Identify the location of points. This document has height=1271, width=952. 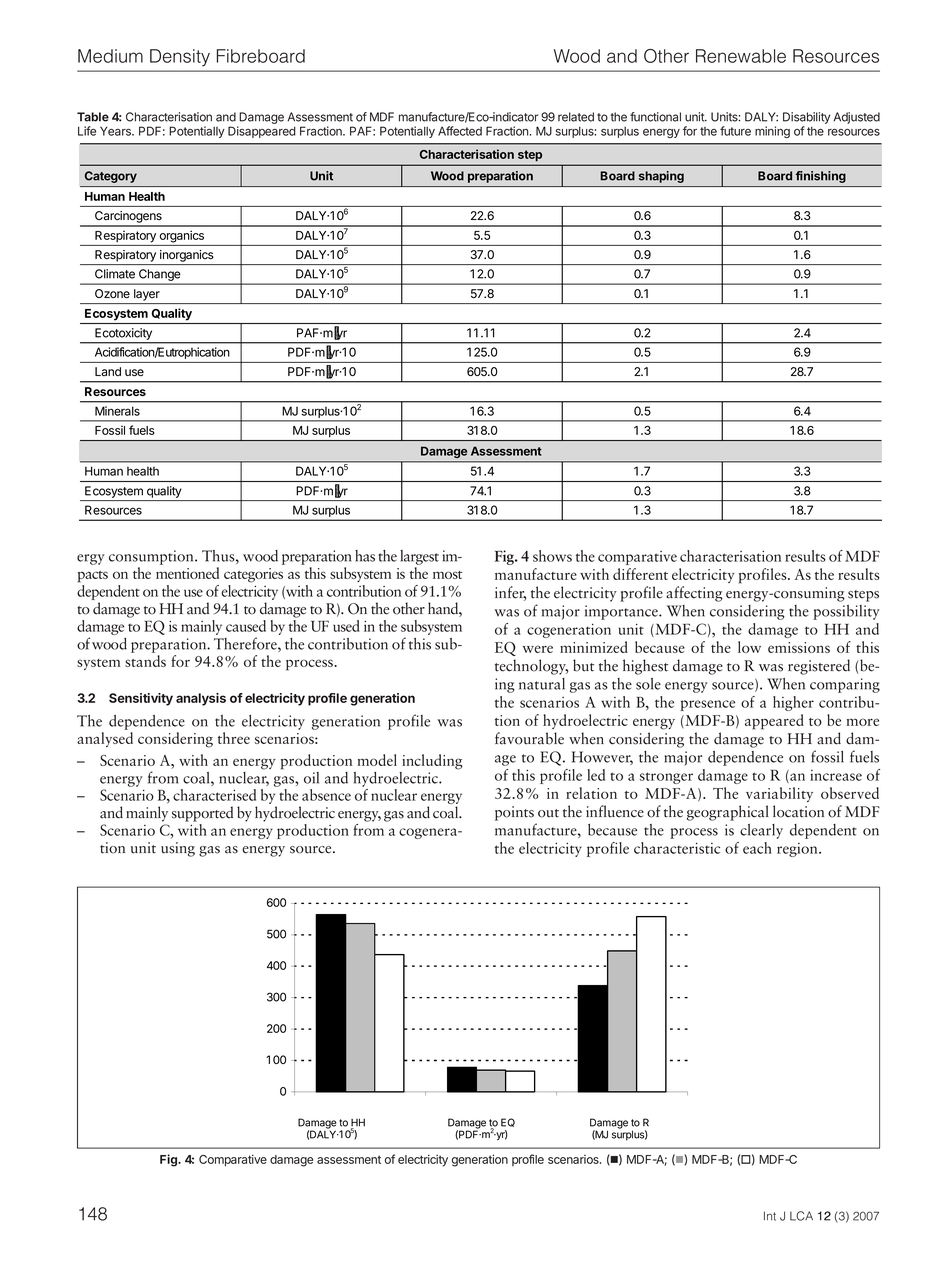
(514, 813).
